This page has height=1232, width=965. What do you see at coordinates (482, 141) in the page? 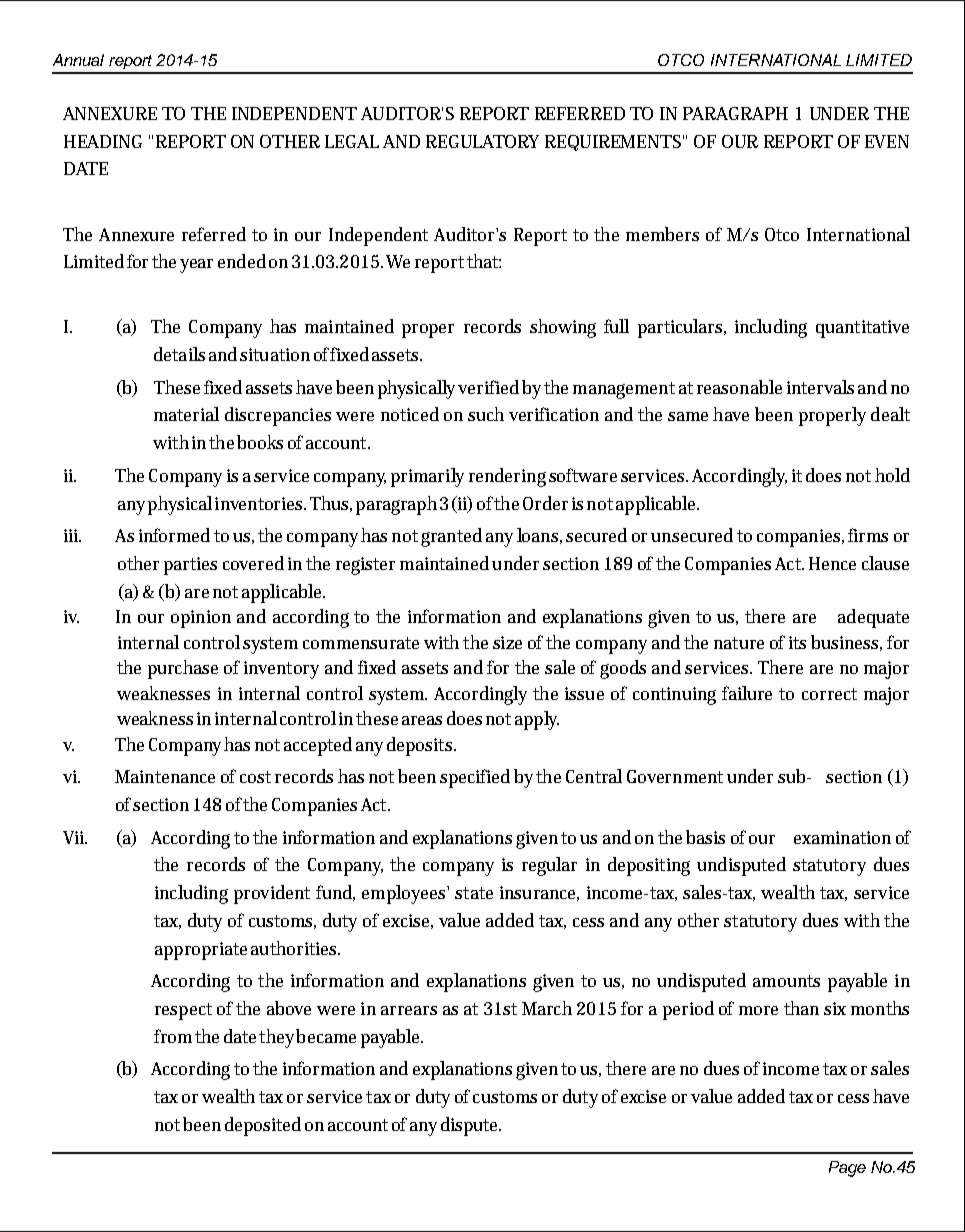
I see `REGULATORY` at bounding box center [482, 141].
